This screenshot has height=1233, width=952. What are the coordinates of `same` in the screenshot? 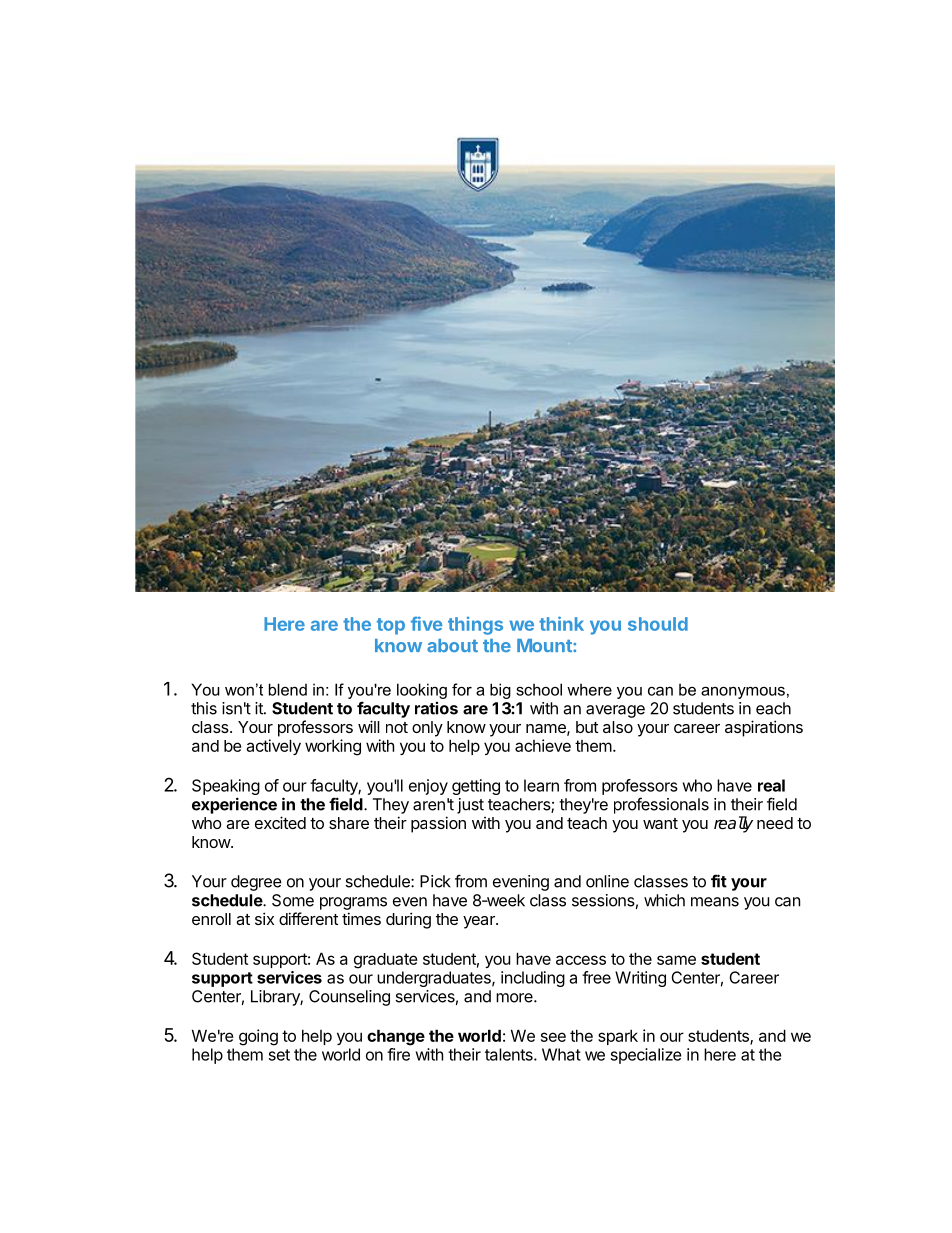 It's located at (676, 960).
